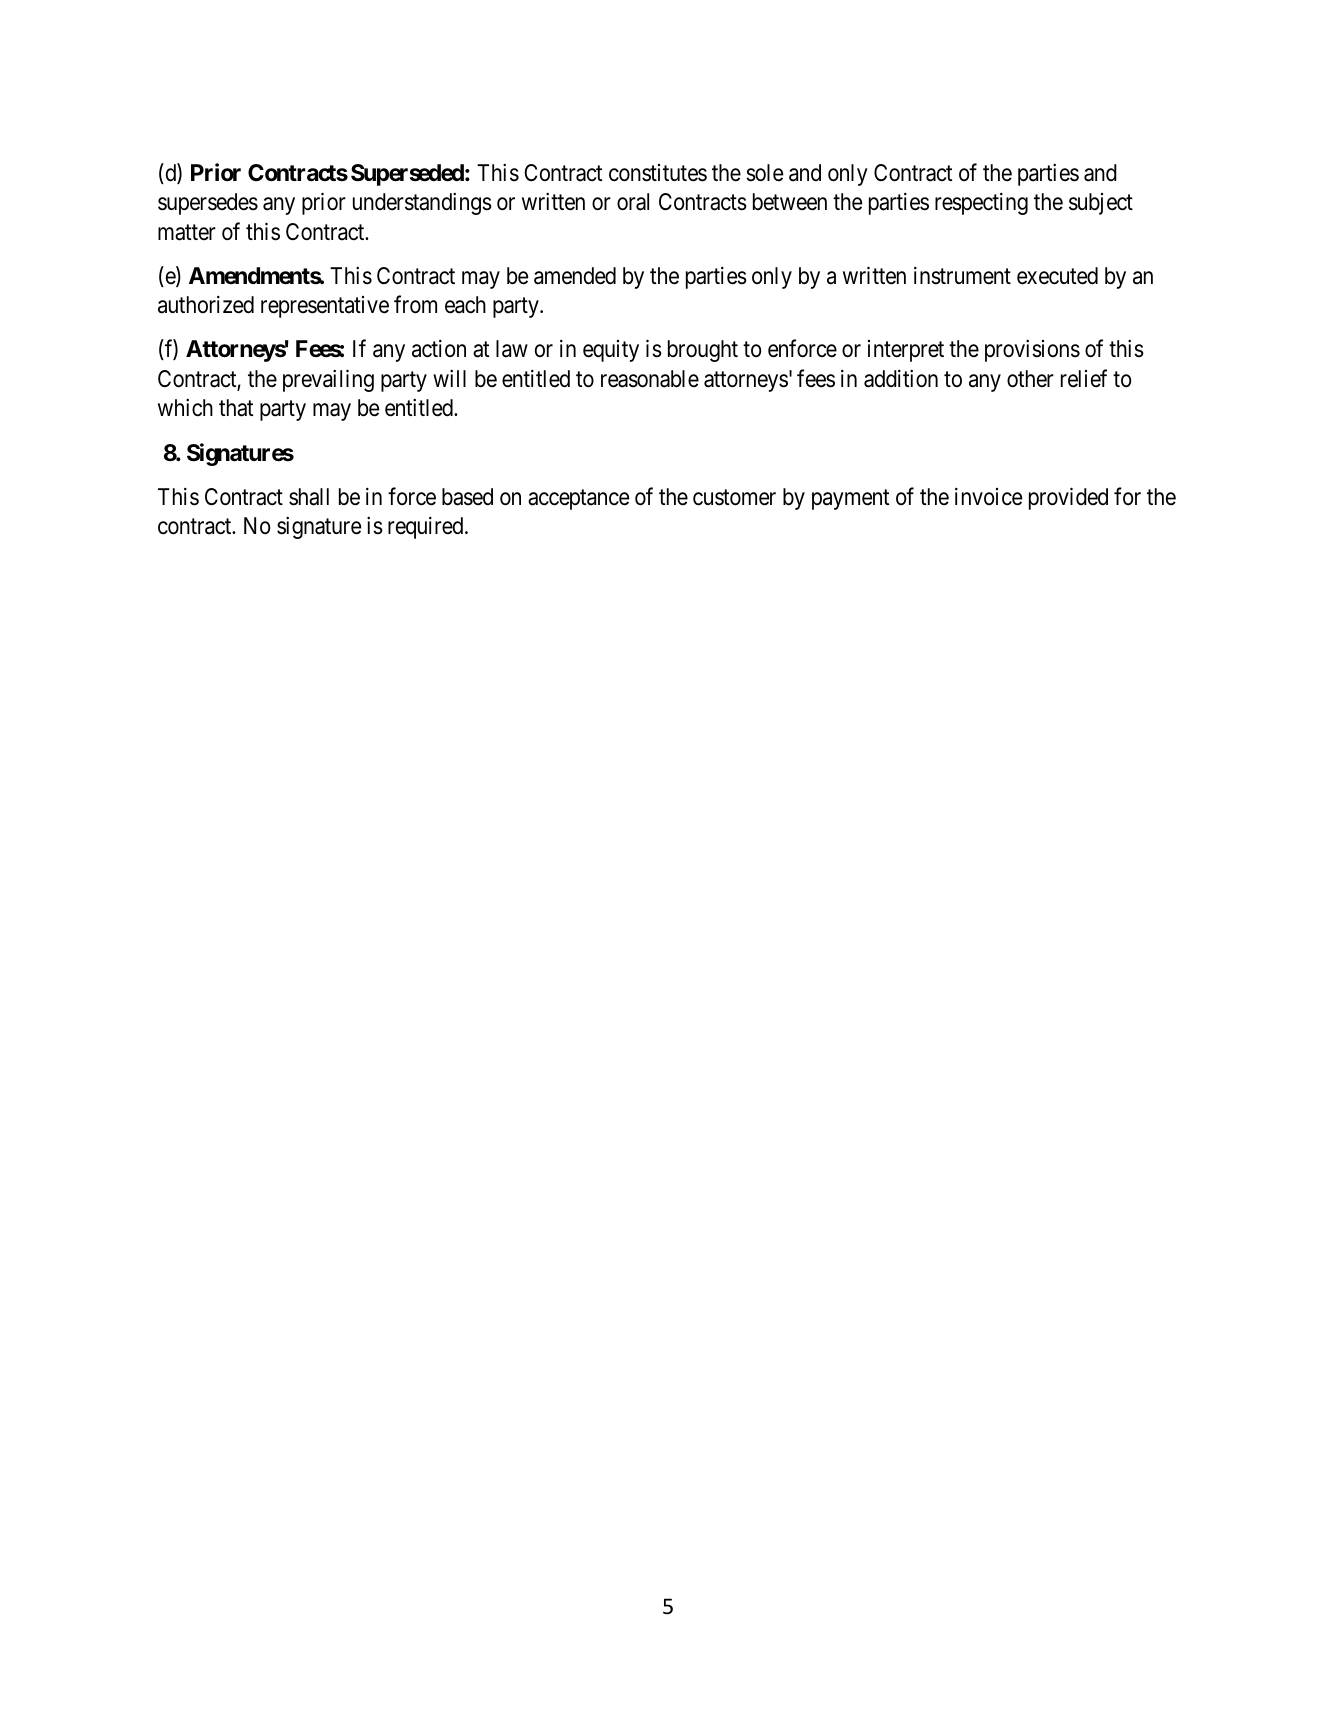  I want to click on amended, so click(575, 276).
